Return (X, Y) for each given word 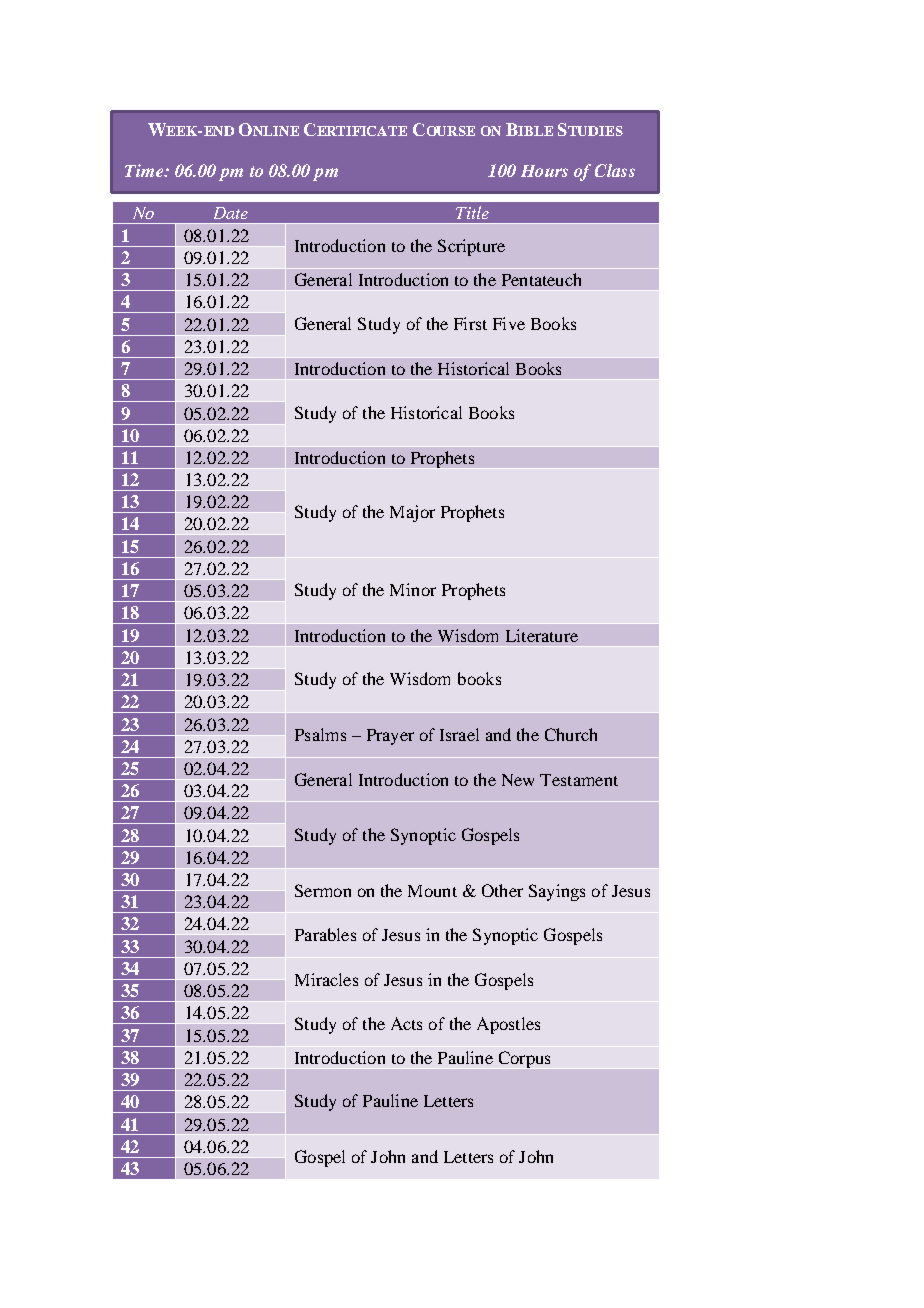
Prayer (390, 737)
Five (509, 323)
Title (472, 212)
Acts (406, 1023)
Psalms (320, 734)
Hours (544, 171)
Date (231, 213)
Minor (413, 589)
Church (571, 734)
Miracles (326, 979)
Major (412, 513)
